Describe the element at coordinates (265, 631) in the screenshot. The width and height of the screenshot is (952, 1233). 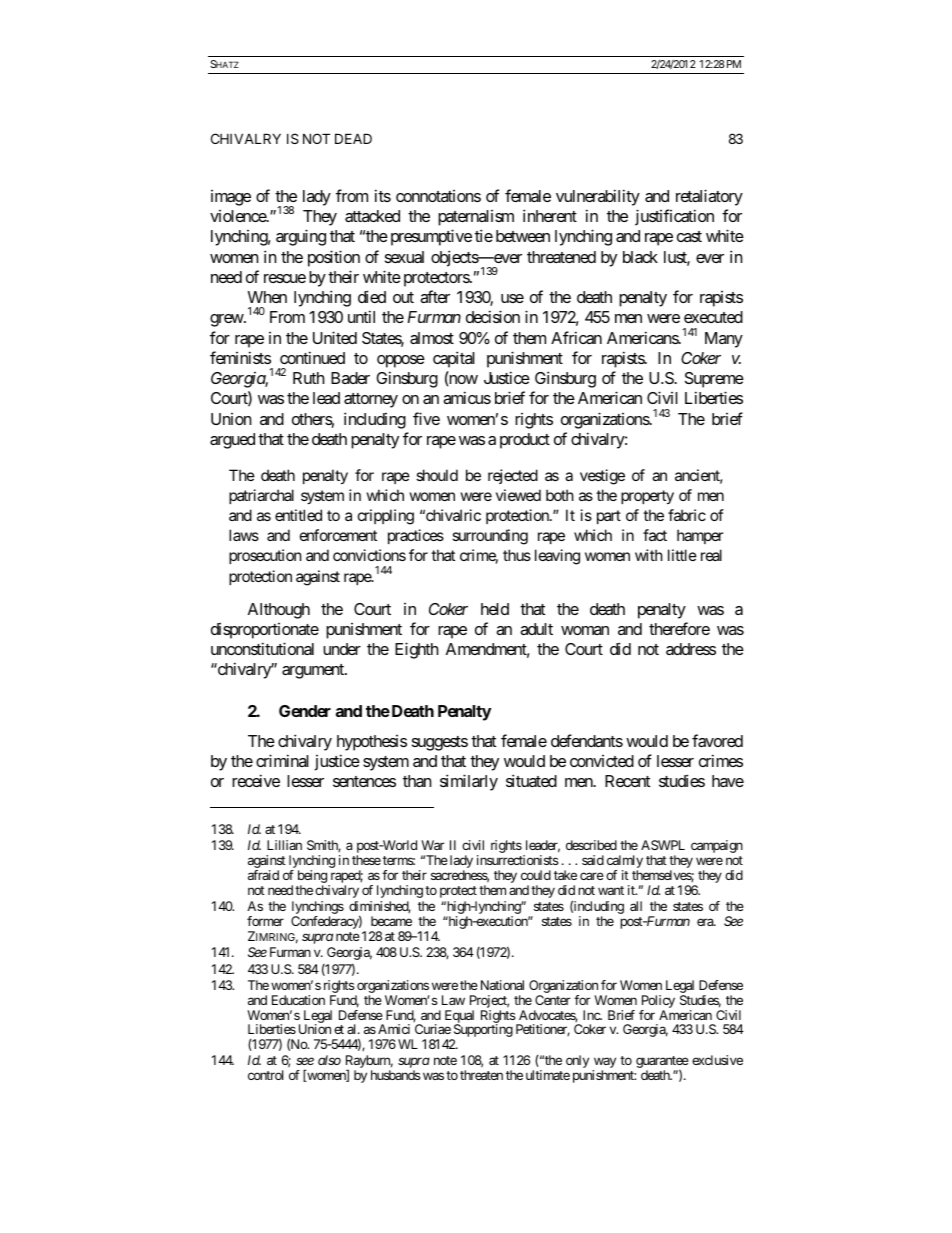
I see `disproportionate` at that location.
